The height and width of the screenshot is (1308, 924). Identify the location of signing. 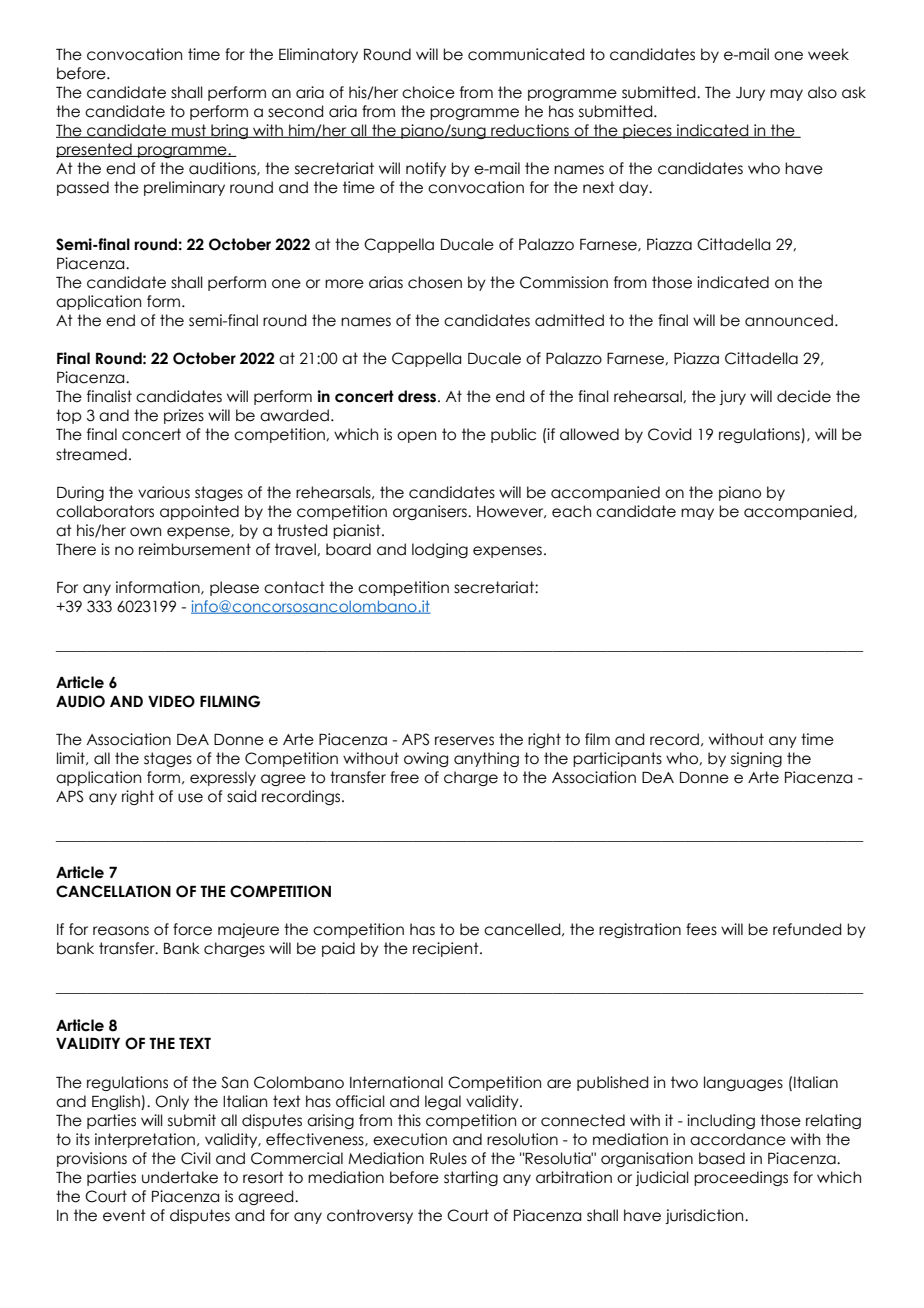
(756, 759).
